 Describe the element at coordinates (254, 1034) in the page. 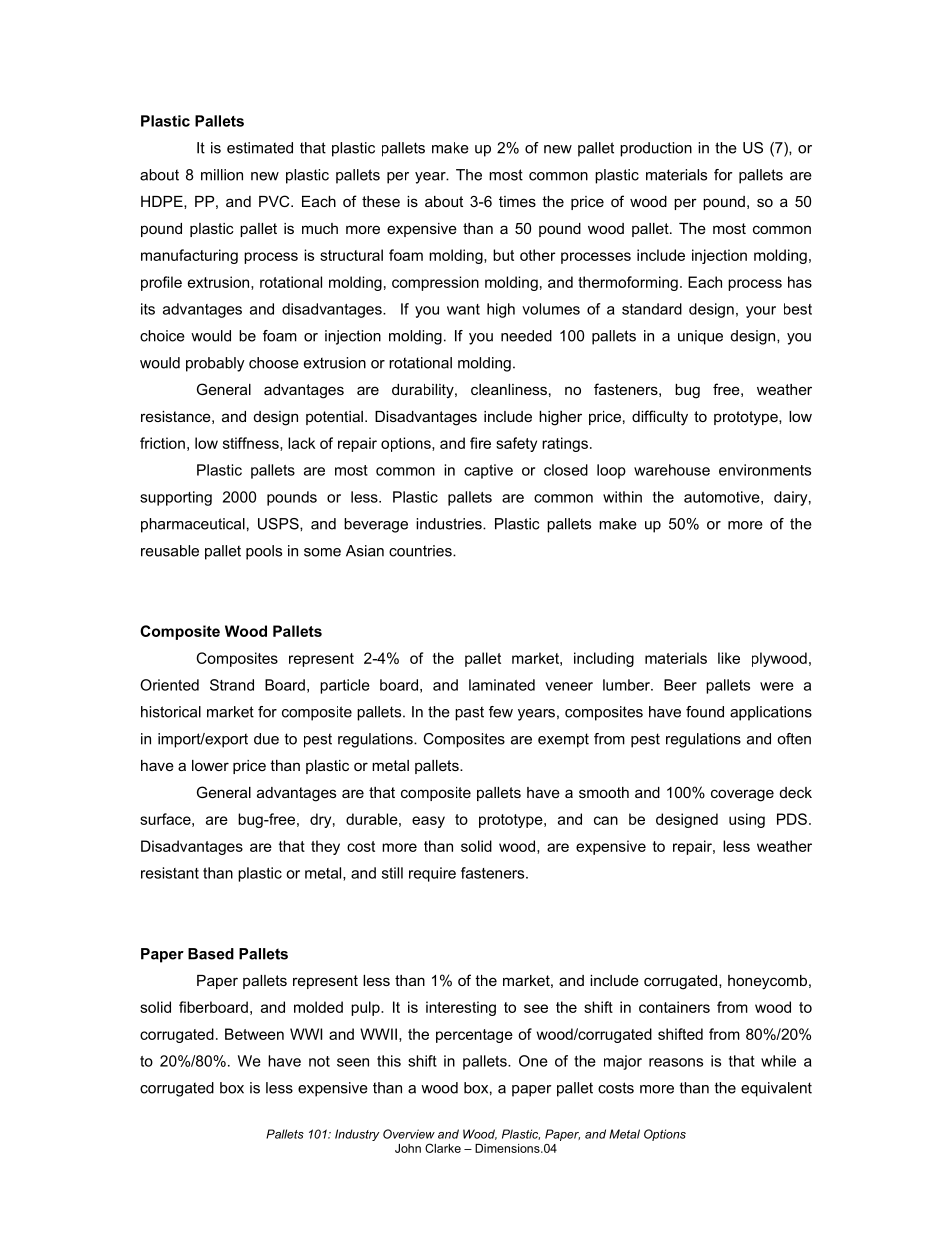

I see `Between` at that location.
